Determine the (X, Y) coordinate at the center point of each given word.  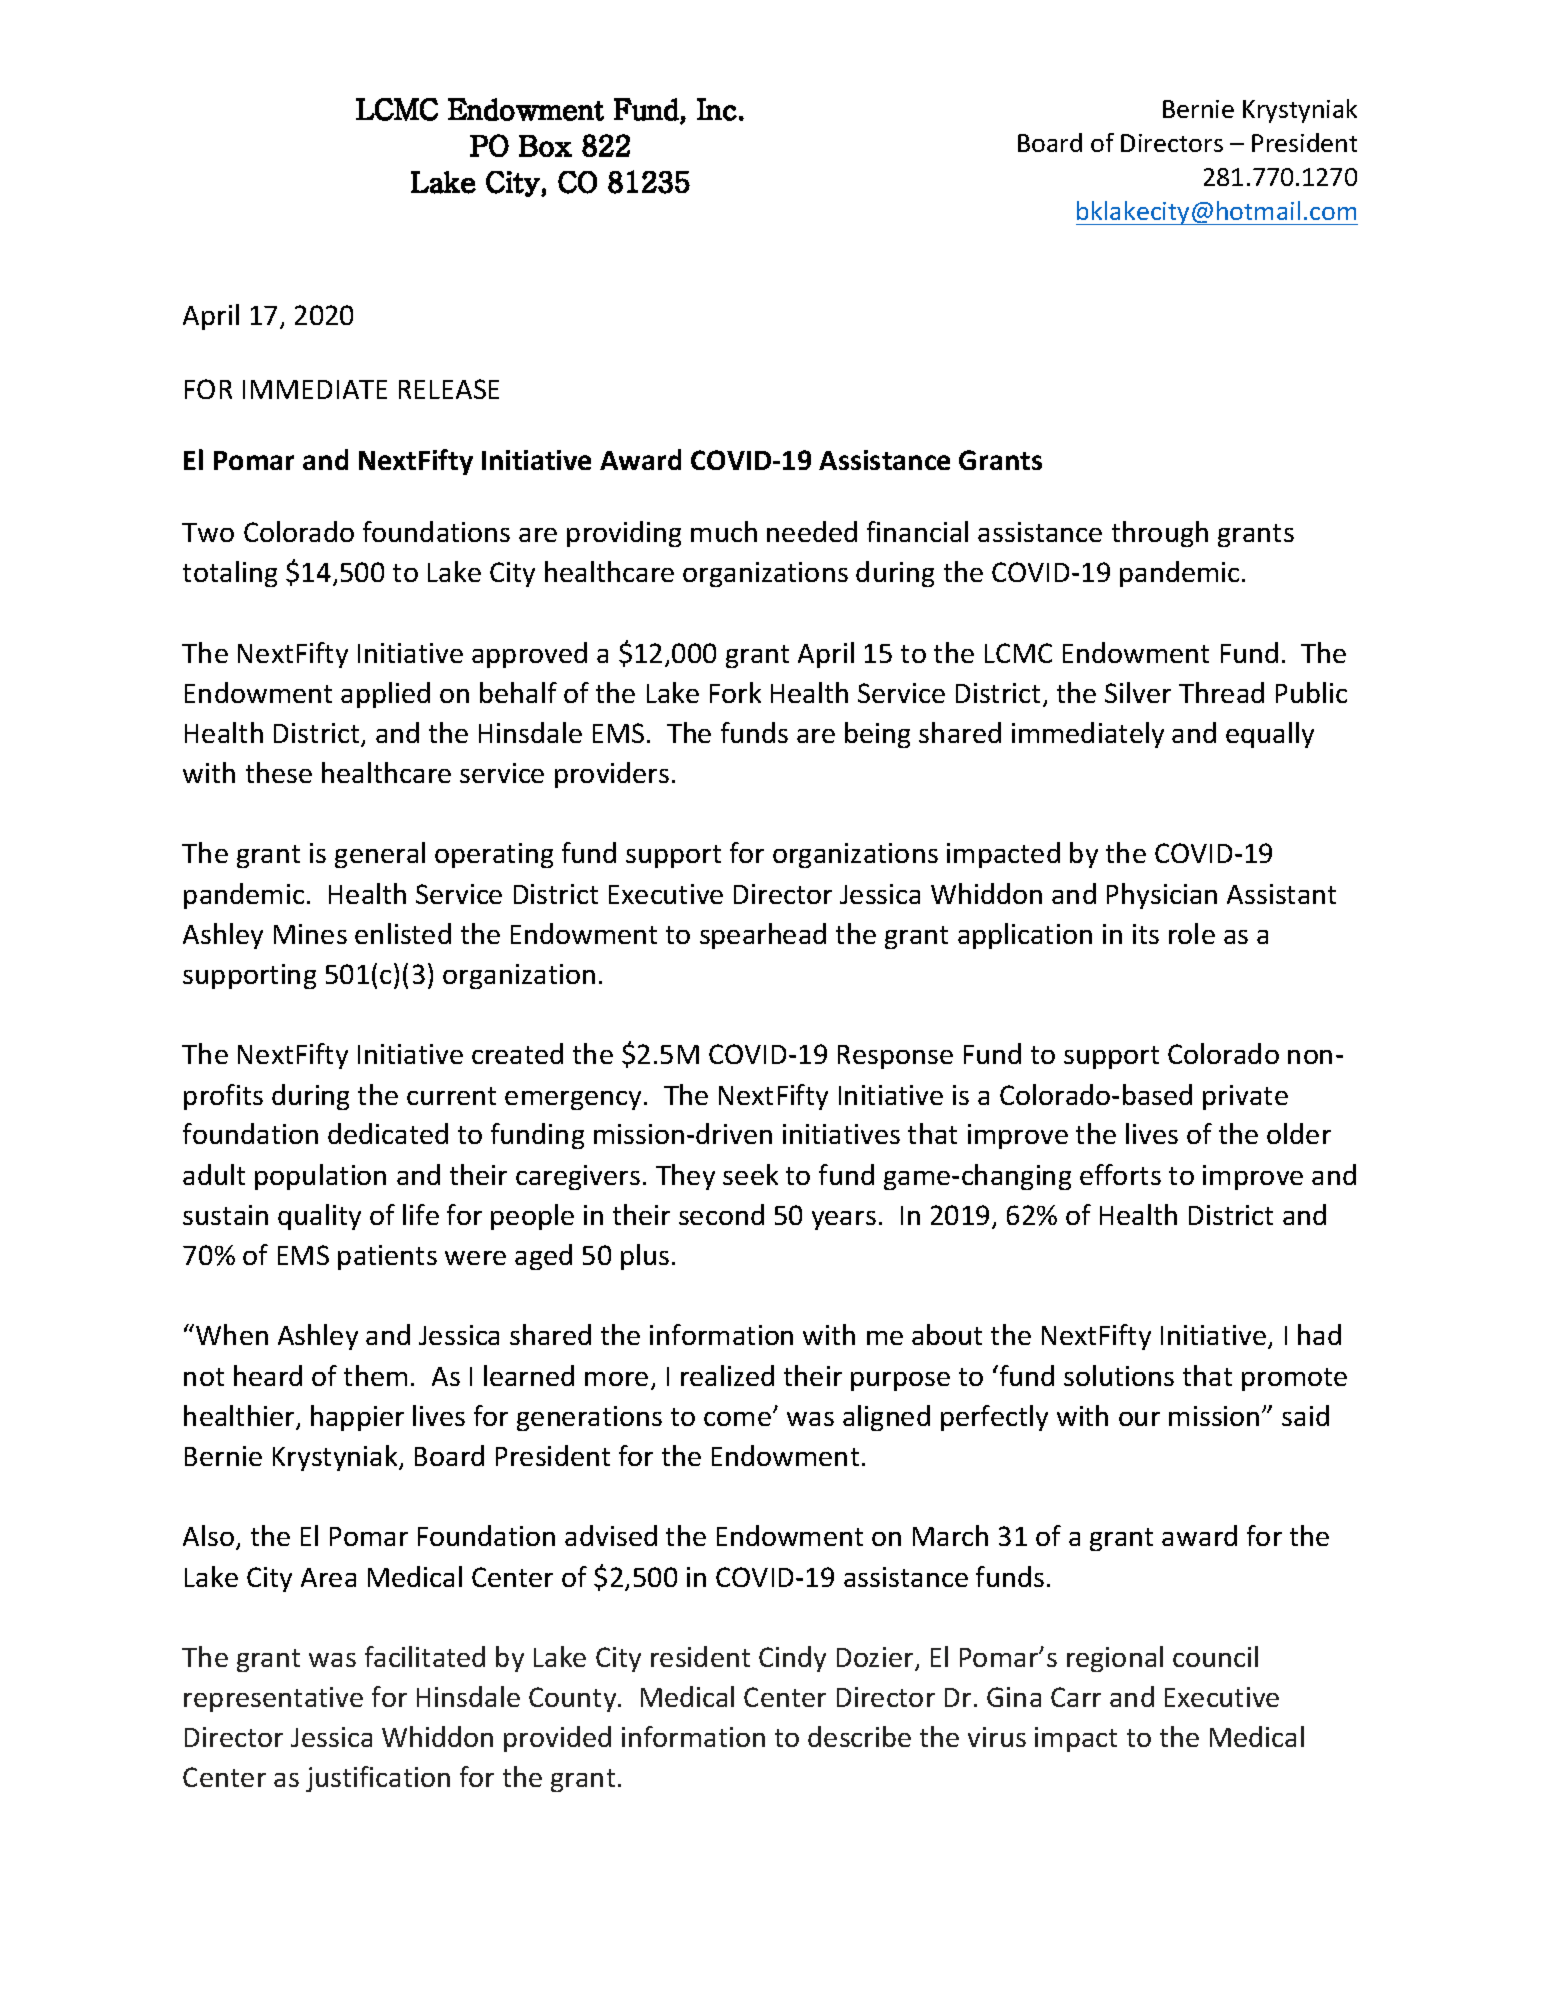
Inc (717, 109)
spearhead (763, 936)
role (1192, 933)
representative (273, 1699)
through (1160, 534)
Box (545, 146)
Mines (310, 934)
